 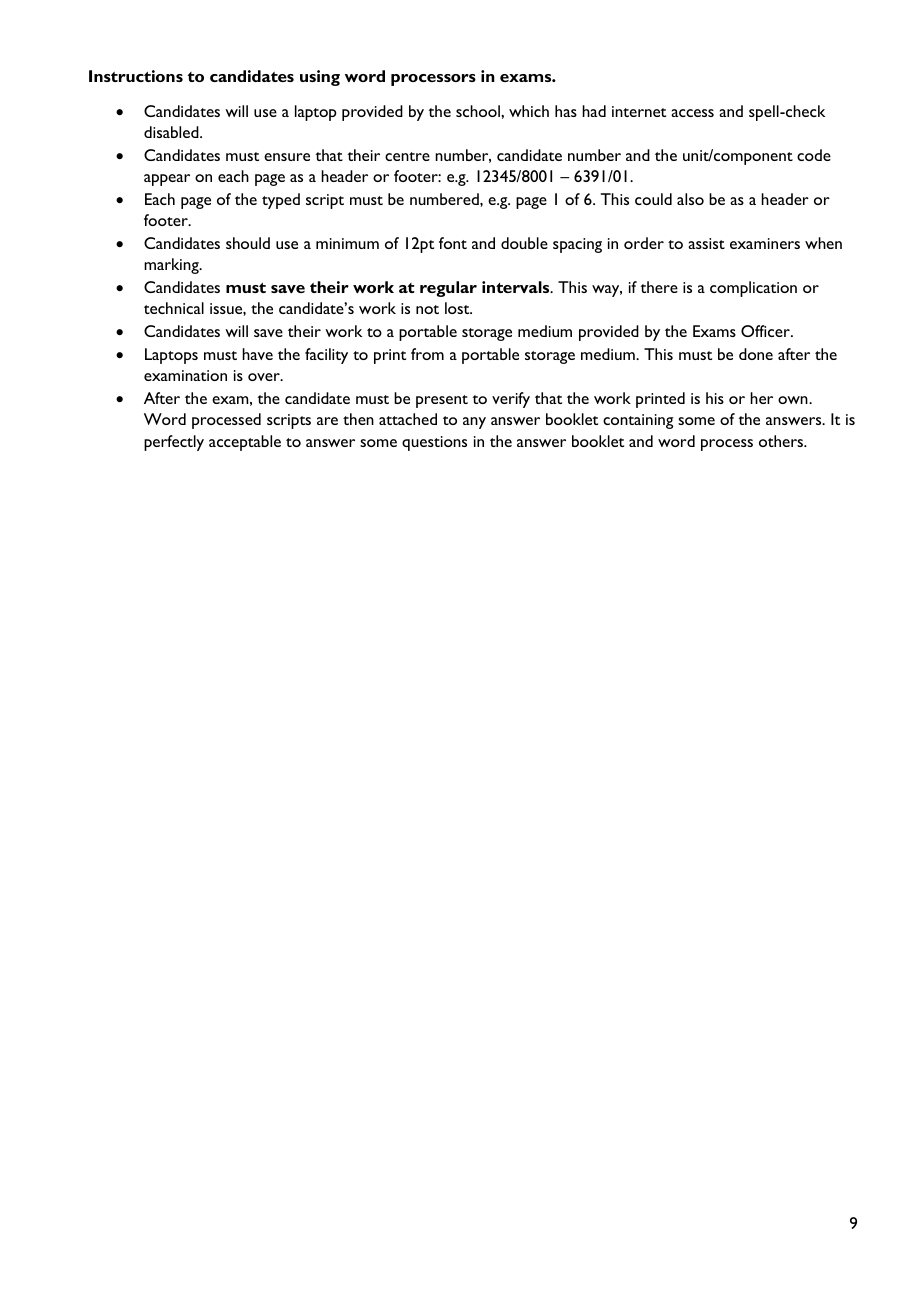 What do you see at coordinates (427, 354) in the screenshot?
I see `from` at bounding box center [427, 354].
